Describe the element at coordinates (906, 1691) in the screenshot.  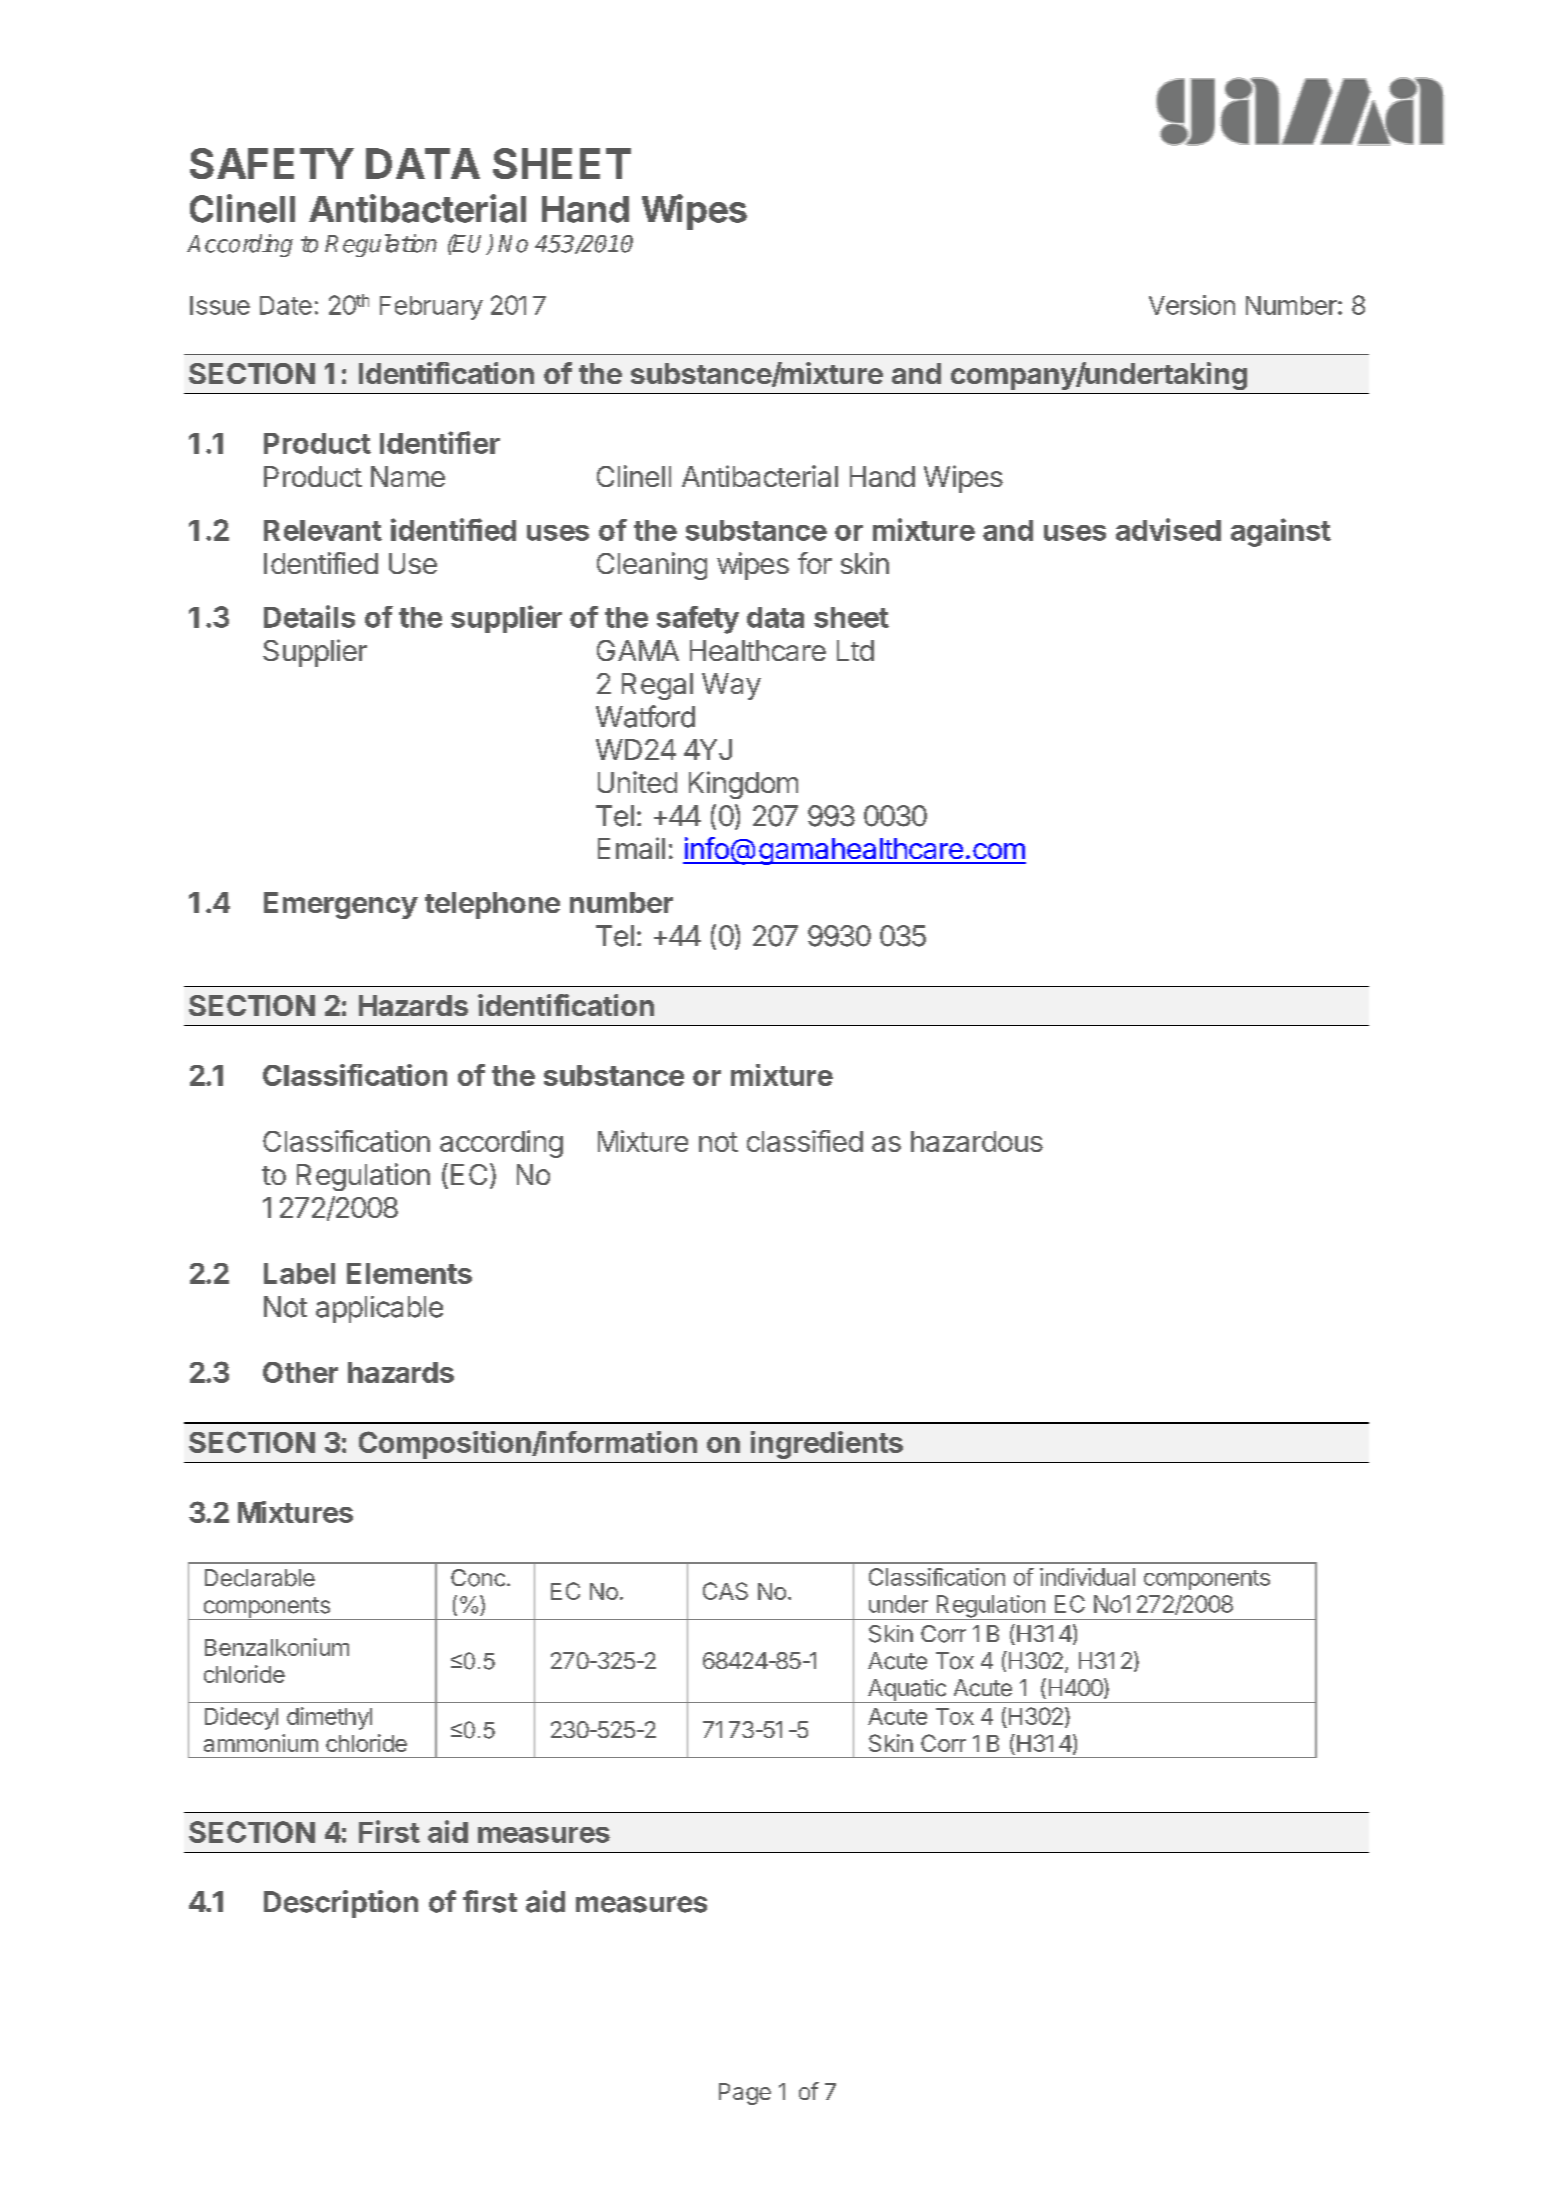
I see `Aquatic` at that location.
